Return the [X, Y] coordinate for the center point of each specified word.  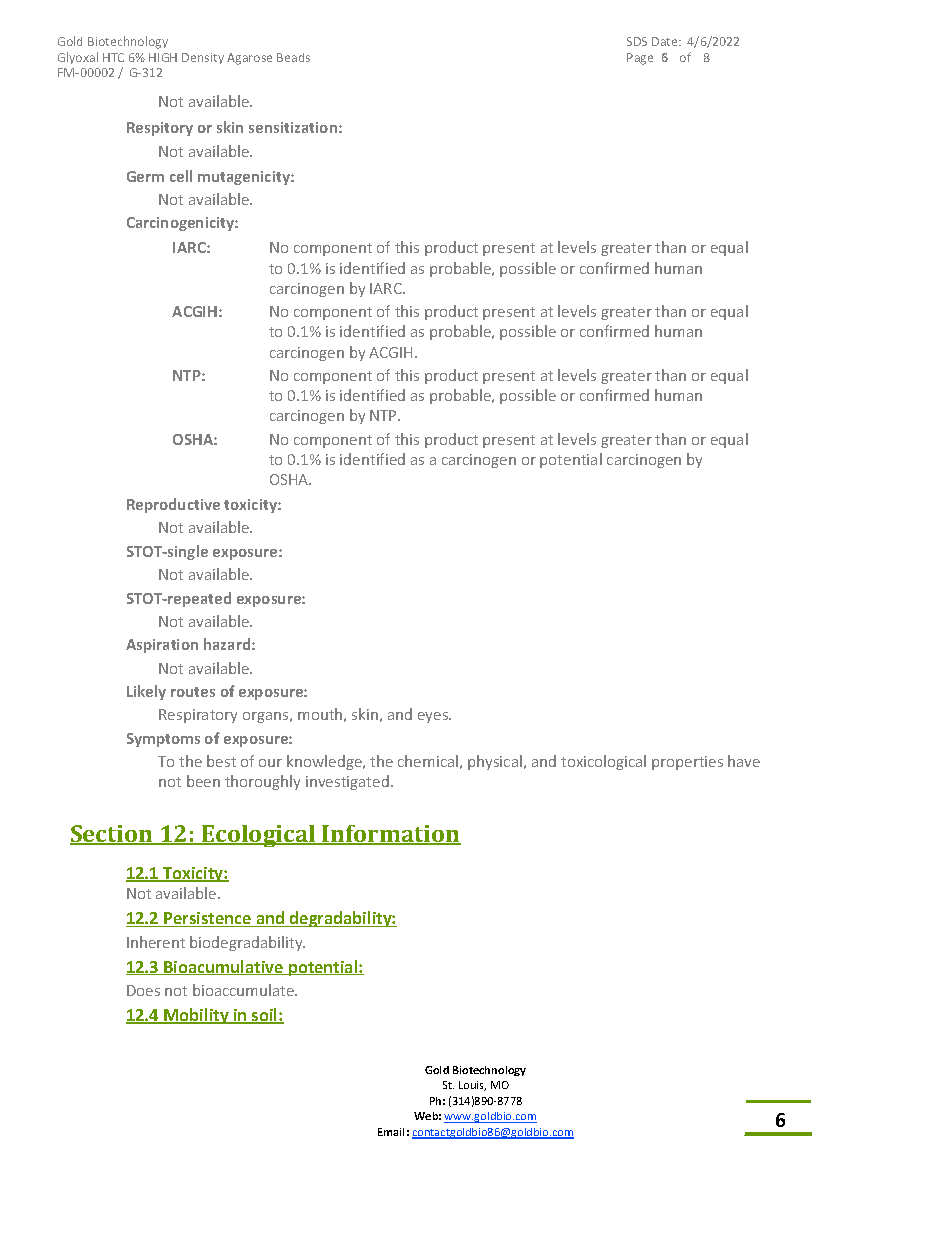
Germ [145, 176]
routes [193, 692]
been [203, 781]
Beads [293, 57]
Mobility [196, 1016]
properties [687, 763]
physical [495, 762]
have [744, 761]
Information [391, 835]
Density [203, 58]
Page [640, 59]
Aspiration [162, 646]
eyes [434, 717]
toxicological [603, 762]
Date [666, 41]
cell [181, 176]
